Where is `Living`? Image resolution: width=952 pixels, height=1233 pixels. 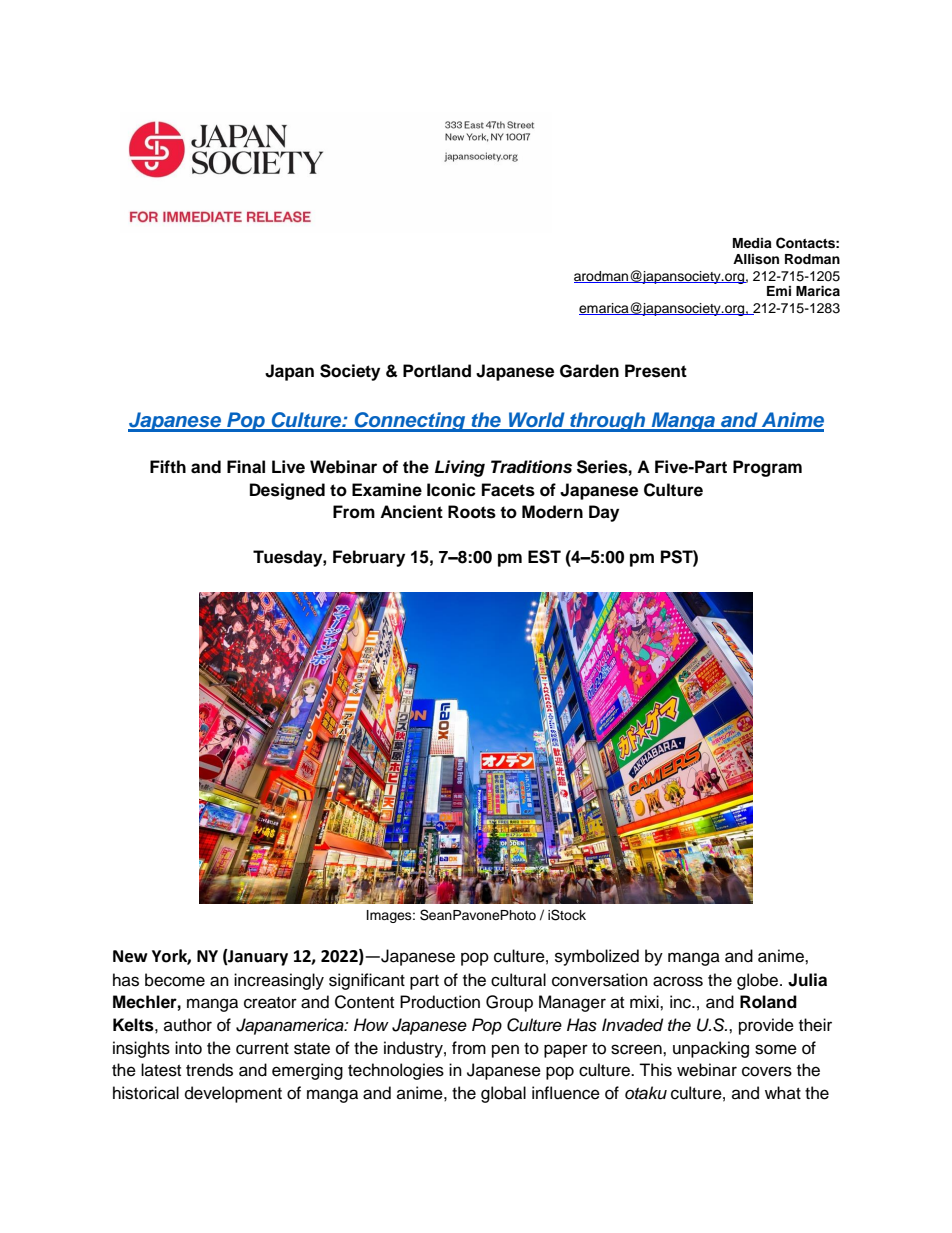
Living is located at coordinates (460, 468).
